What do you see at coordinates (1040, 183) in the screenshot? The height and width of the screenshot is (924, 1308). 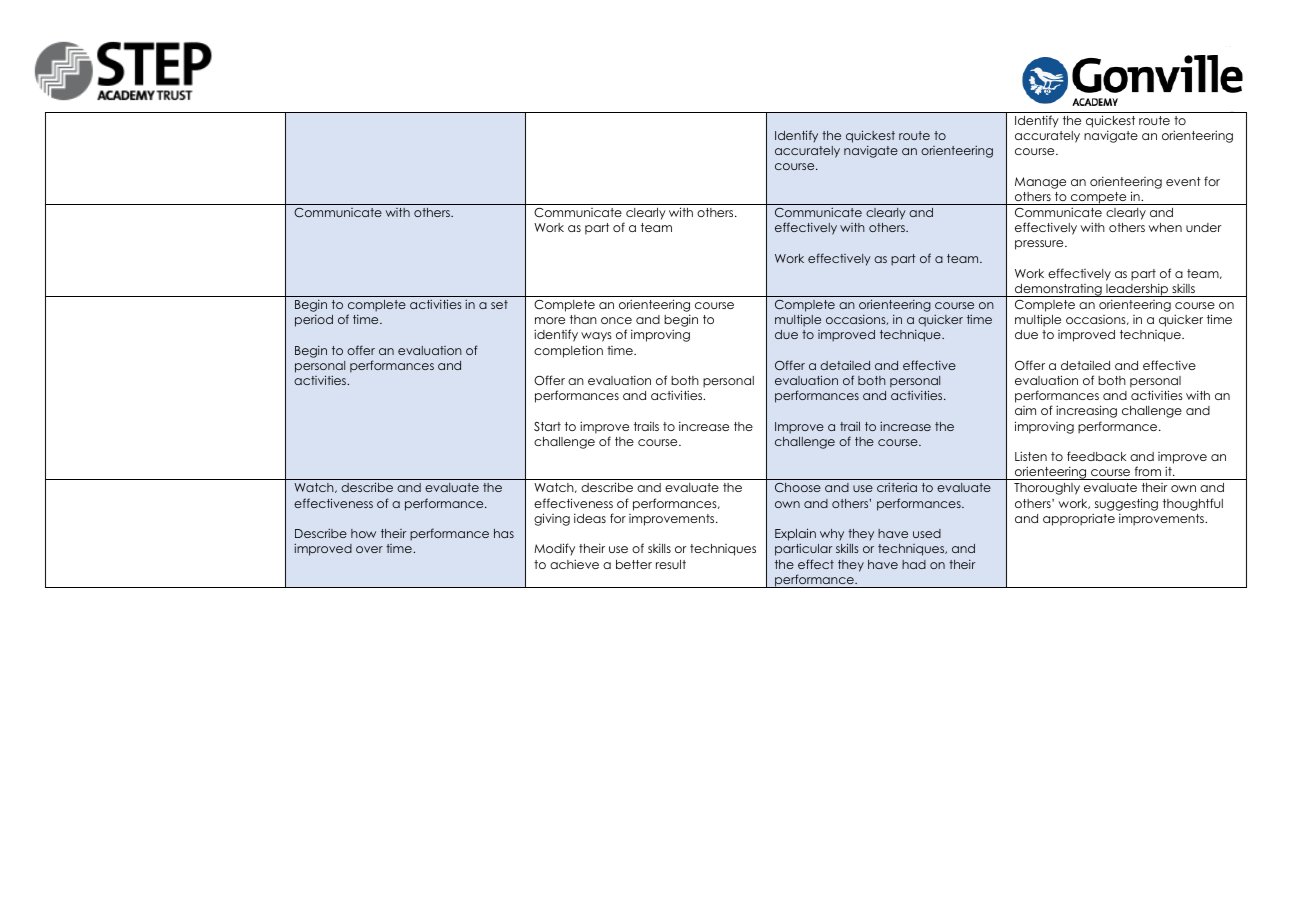 I see `Manage` at bounding box center [1040, 183].
